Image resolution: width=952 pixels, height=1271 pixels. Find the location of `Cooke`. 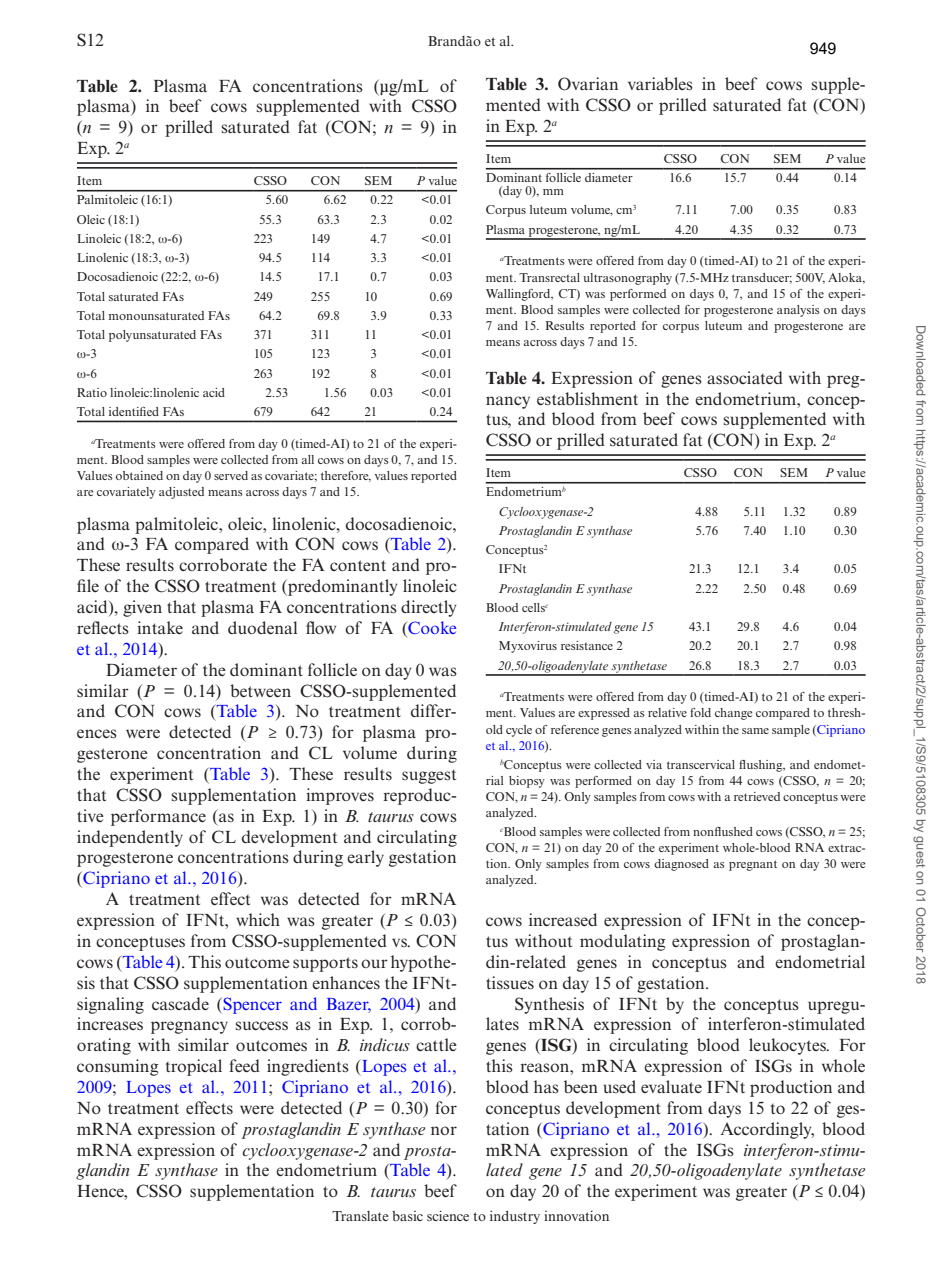

Cooke is located at coordinates (431, 629).
